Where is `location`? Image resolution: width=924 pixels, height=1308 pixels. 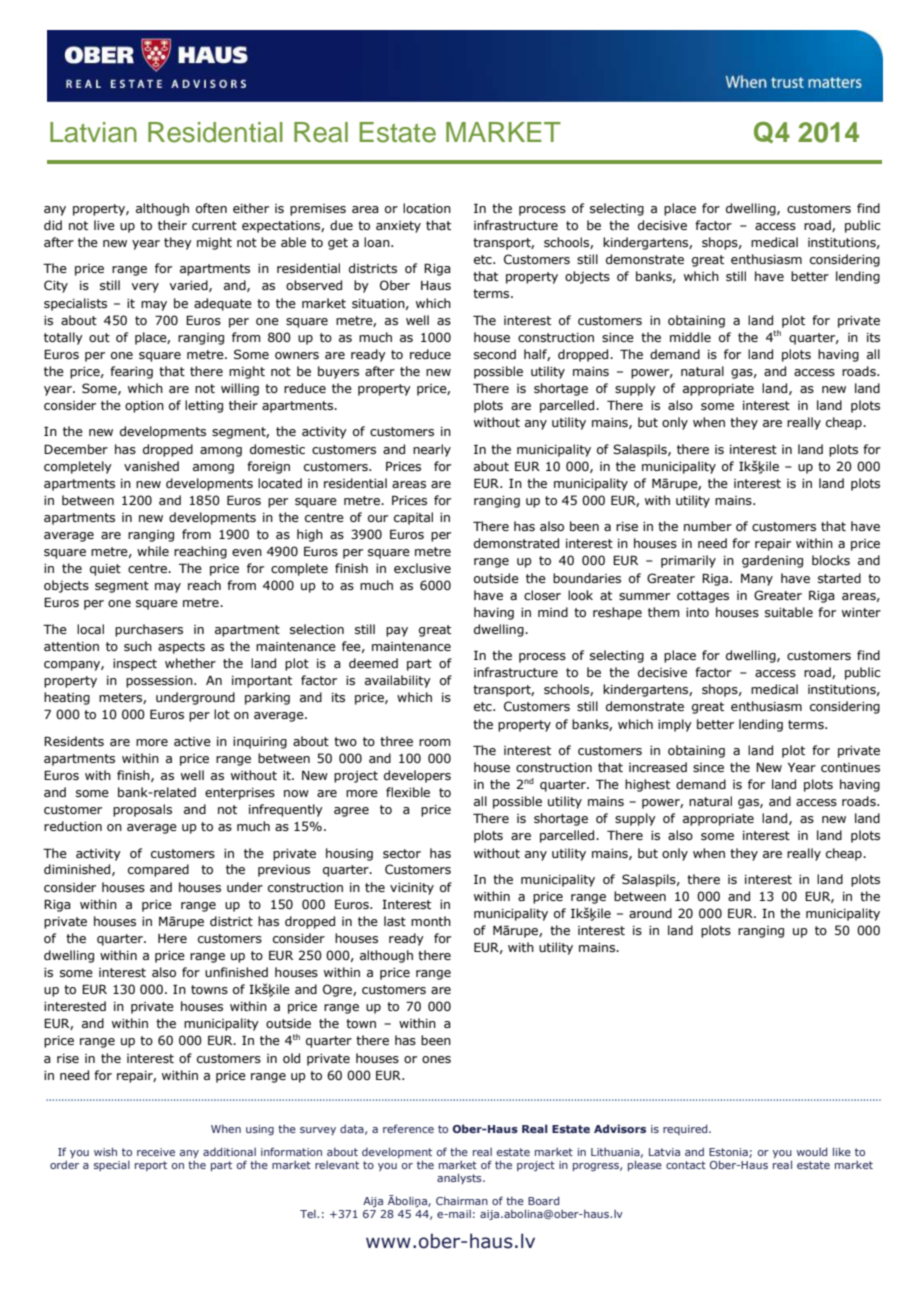
location is located at coordinates (427, 208).
